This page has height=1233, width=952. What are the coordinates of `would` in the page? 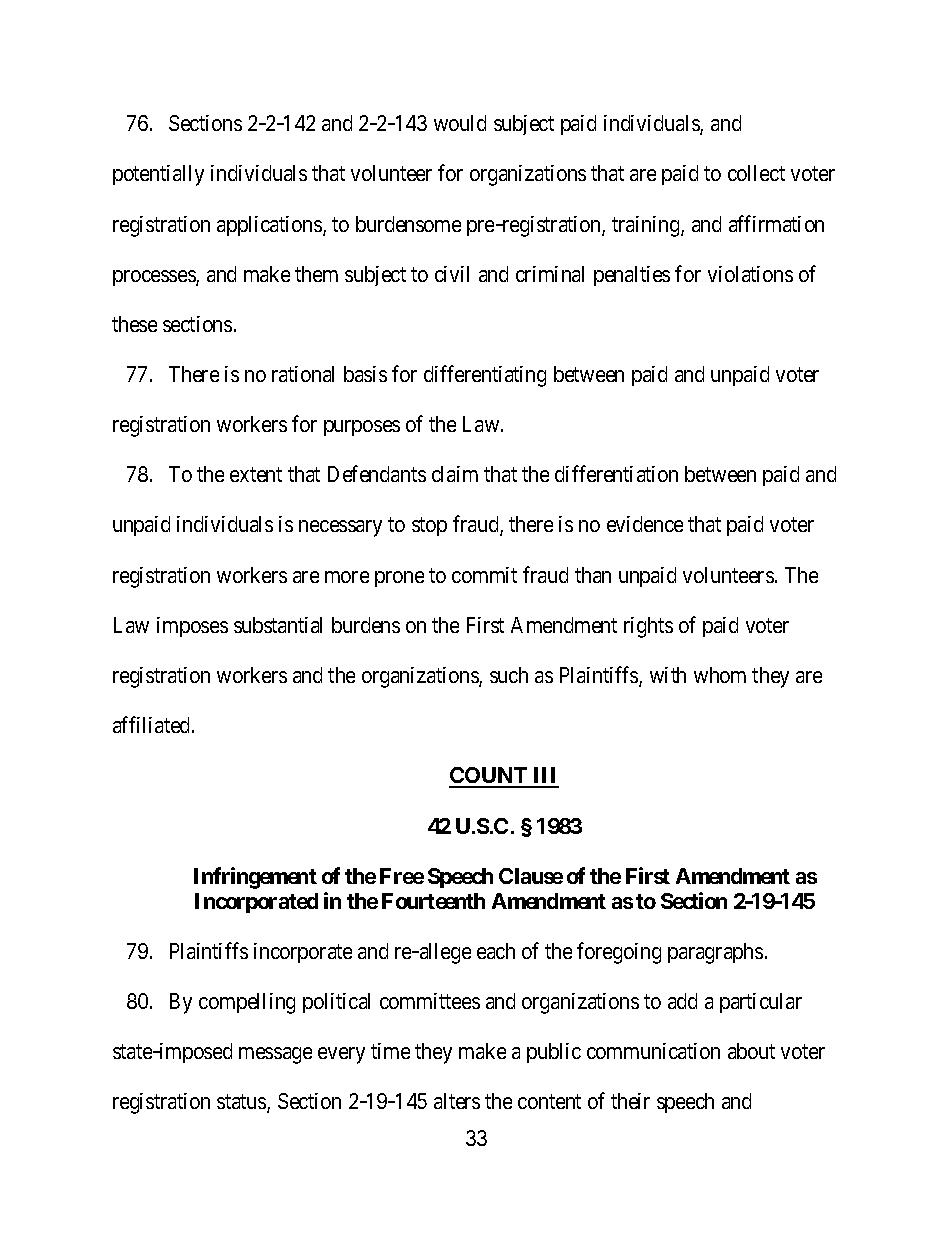 It's located at (460, 123).
